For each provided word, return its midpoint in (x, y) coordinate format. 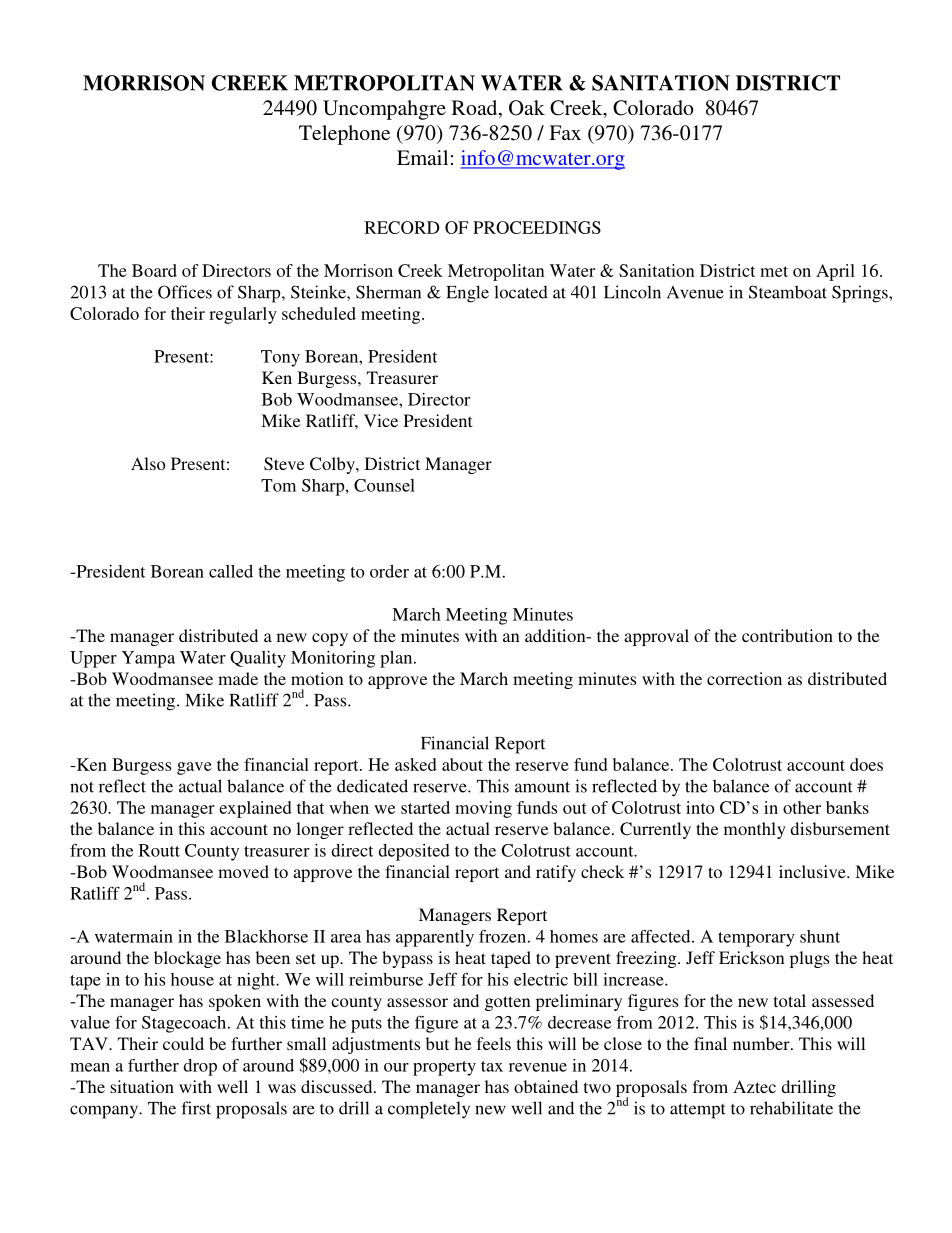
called (231, 571)
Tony (280, 358)
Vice (381, 420)
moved (243, 871)
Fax (565, 132)
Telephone (344, 135)
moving (483, 809)
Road (476, 109)
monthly (755, 830)
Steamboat (788, 292)
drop (200, 1067)
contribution (787, 635)
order (389, 571)
